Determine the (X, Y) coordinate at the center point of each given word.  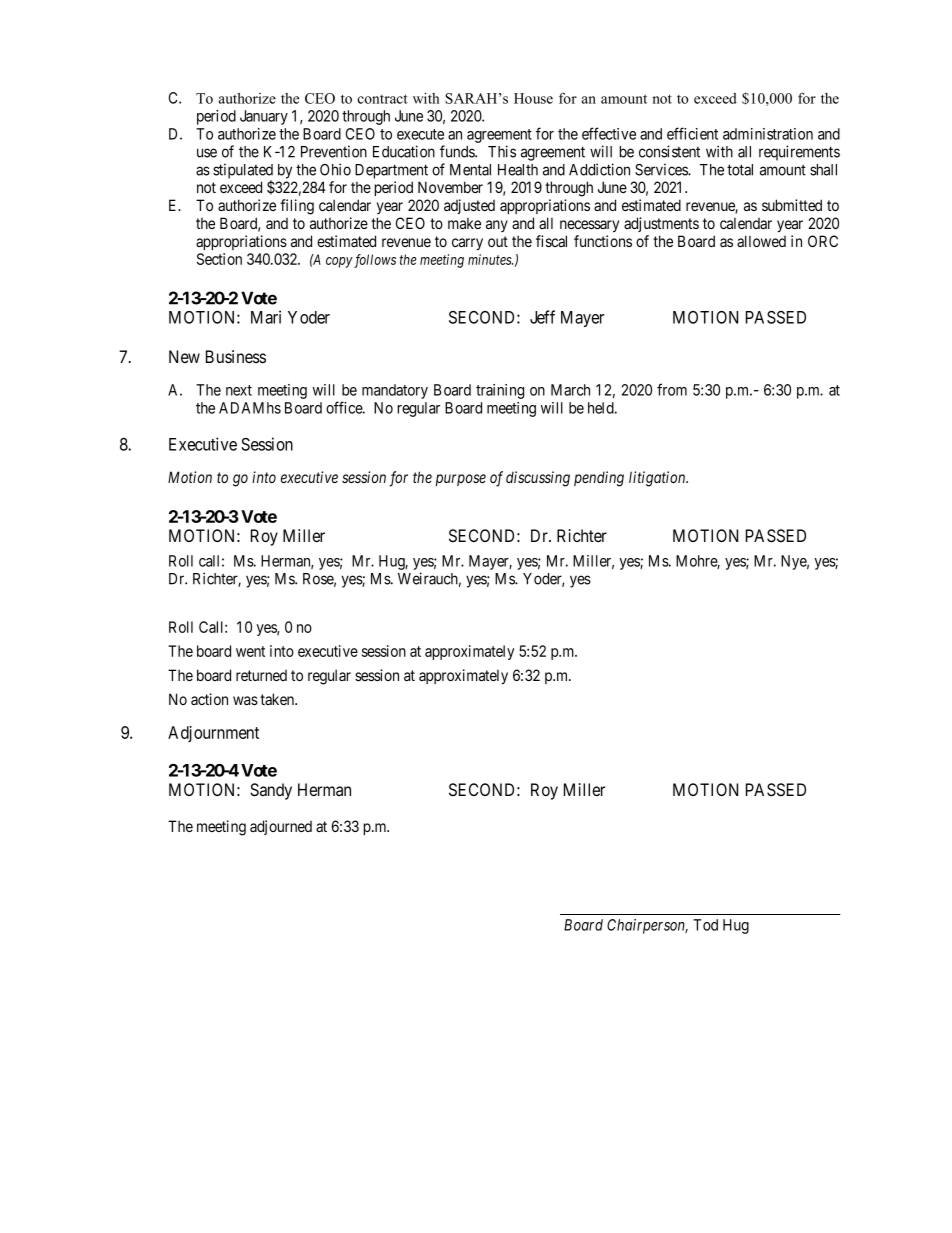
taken (278, 699)
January (264, 117)
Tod (705, 925)
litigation (658, 479)
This (502, 151)
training (500, 391)
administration (768, 134)
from (672, 389)
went (250, 651)
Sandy (271, 791)
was (245, 700)
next (239, 390)
